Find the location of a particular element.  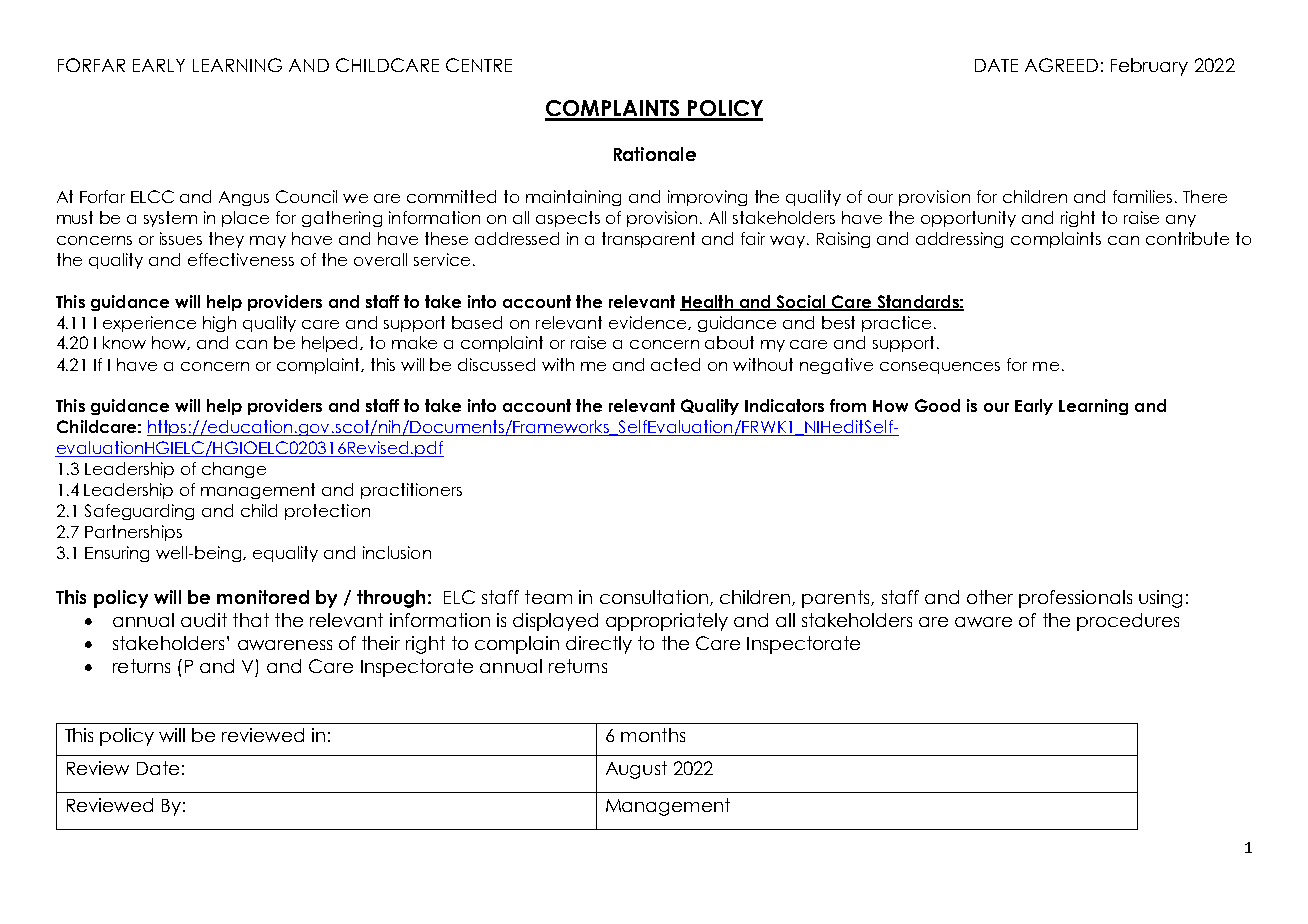

months is located at coordinates (653, 735).
